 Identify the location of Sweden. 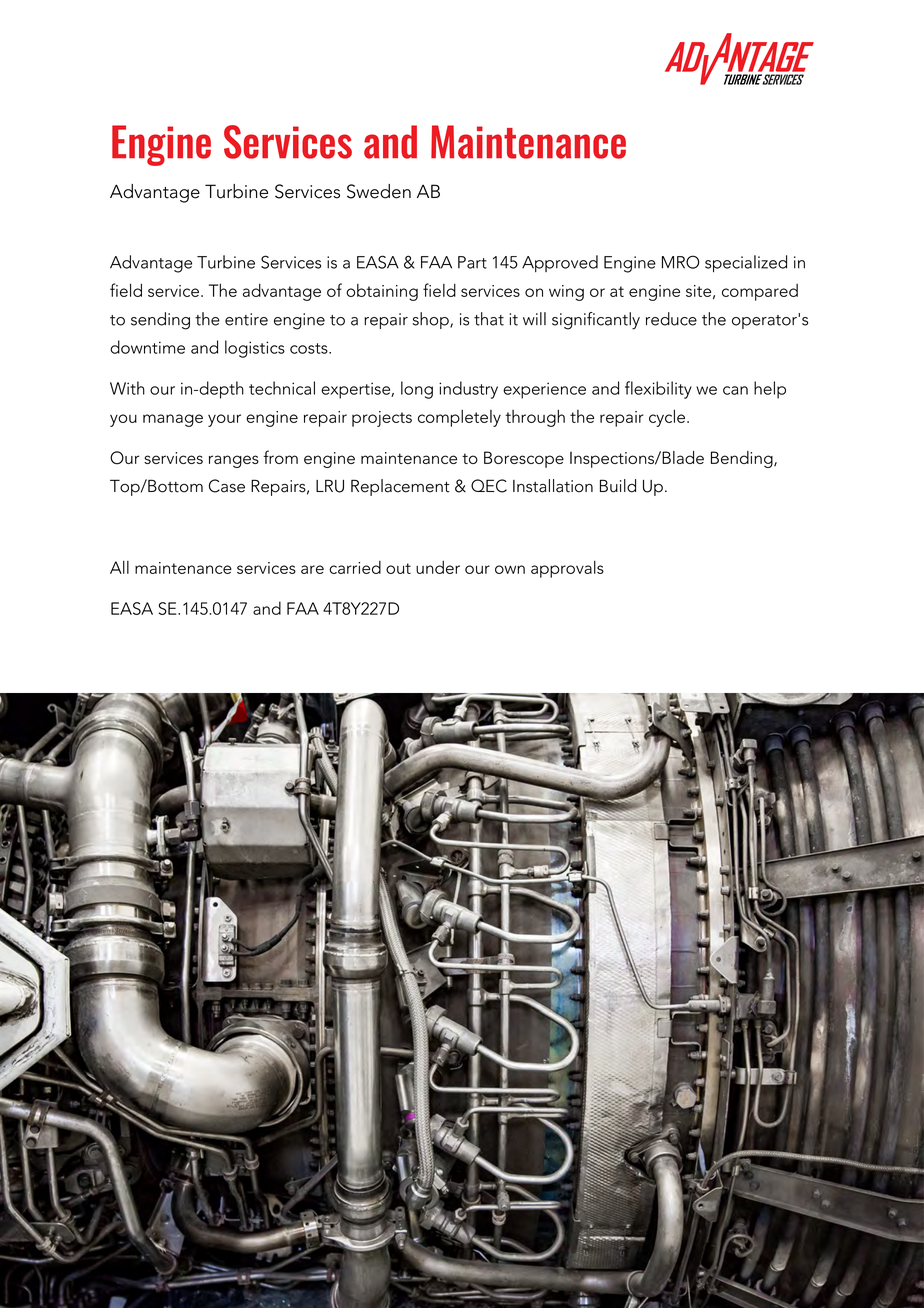
(379, 191).
